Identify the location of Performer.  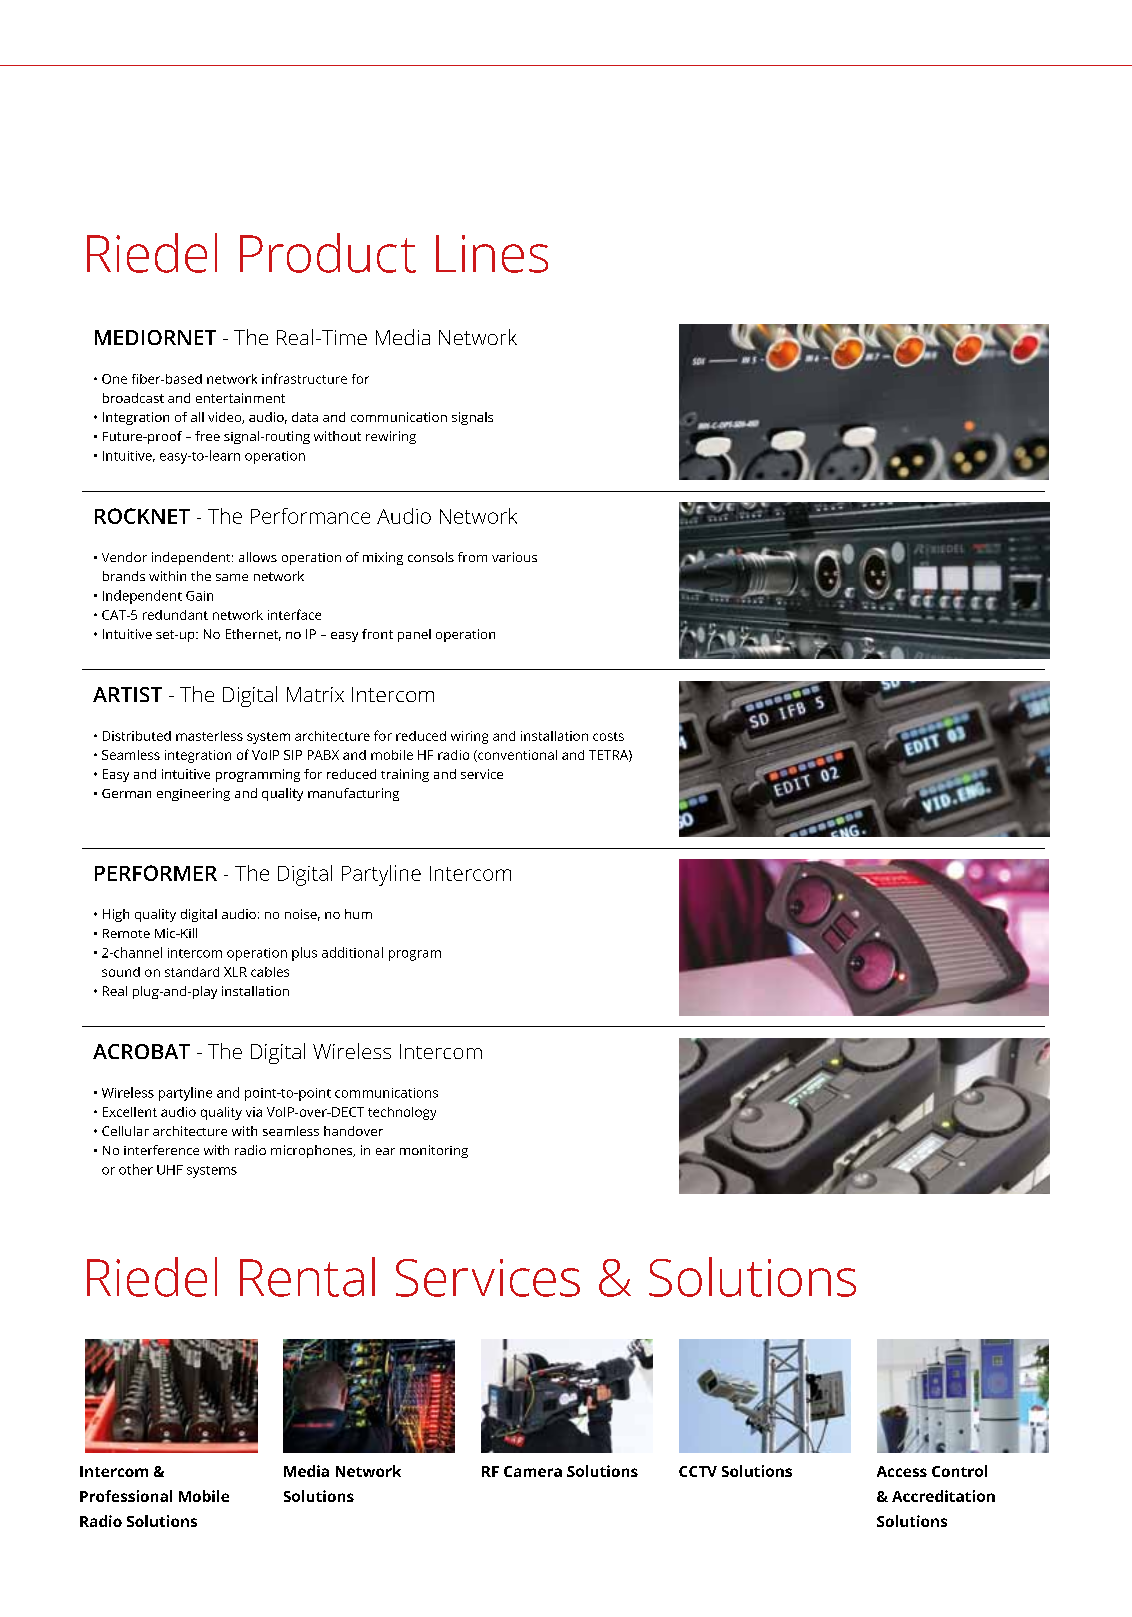
(156, 873).
